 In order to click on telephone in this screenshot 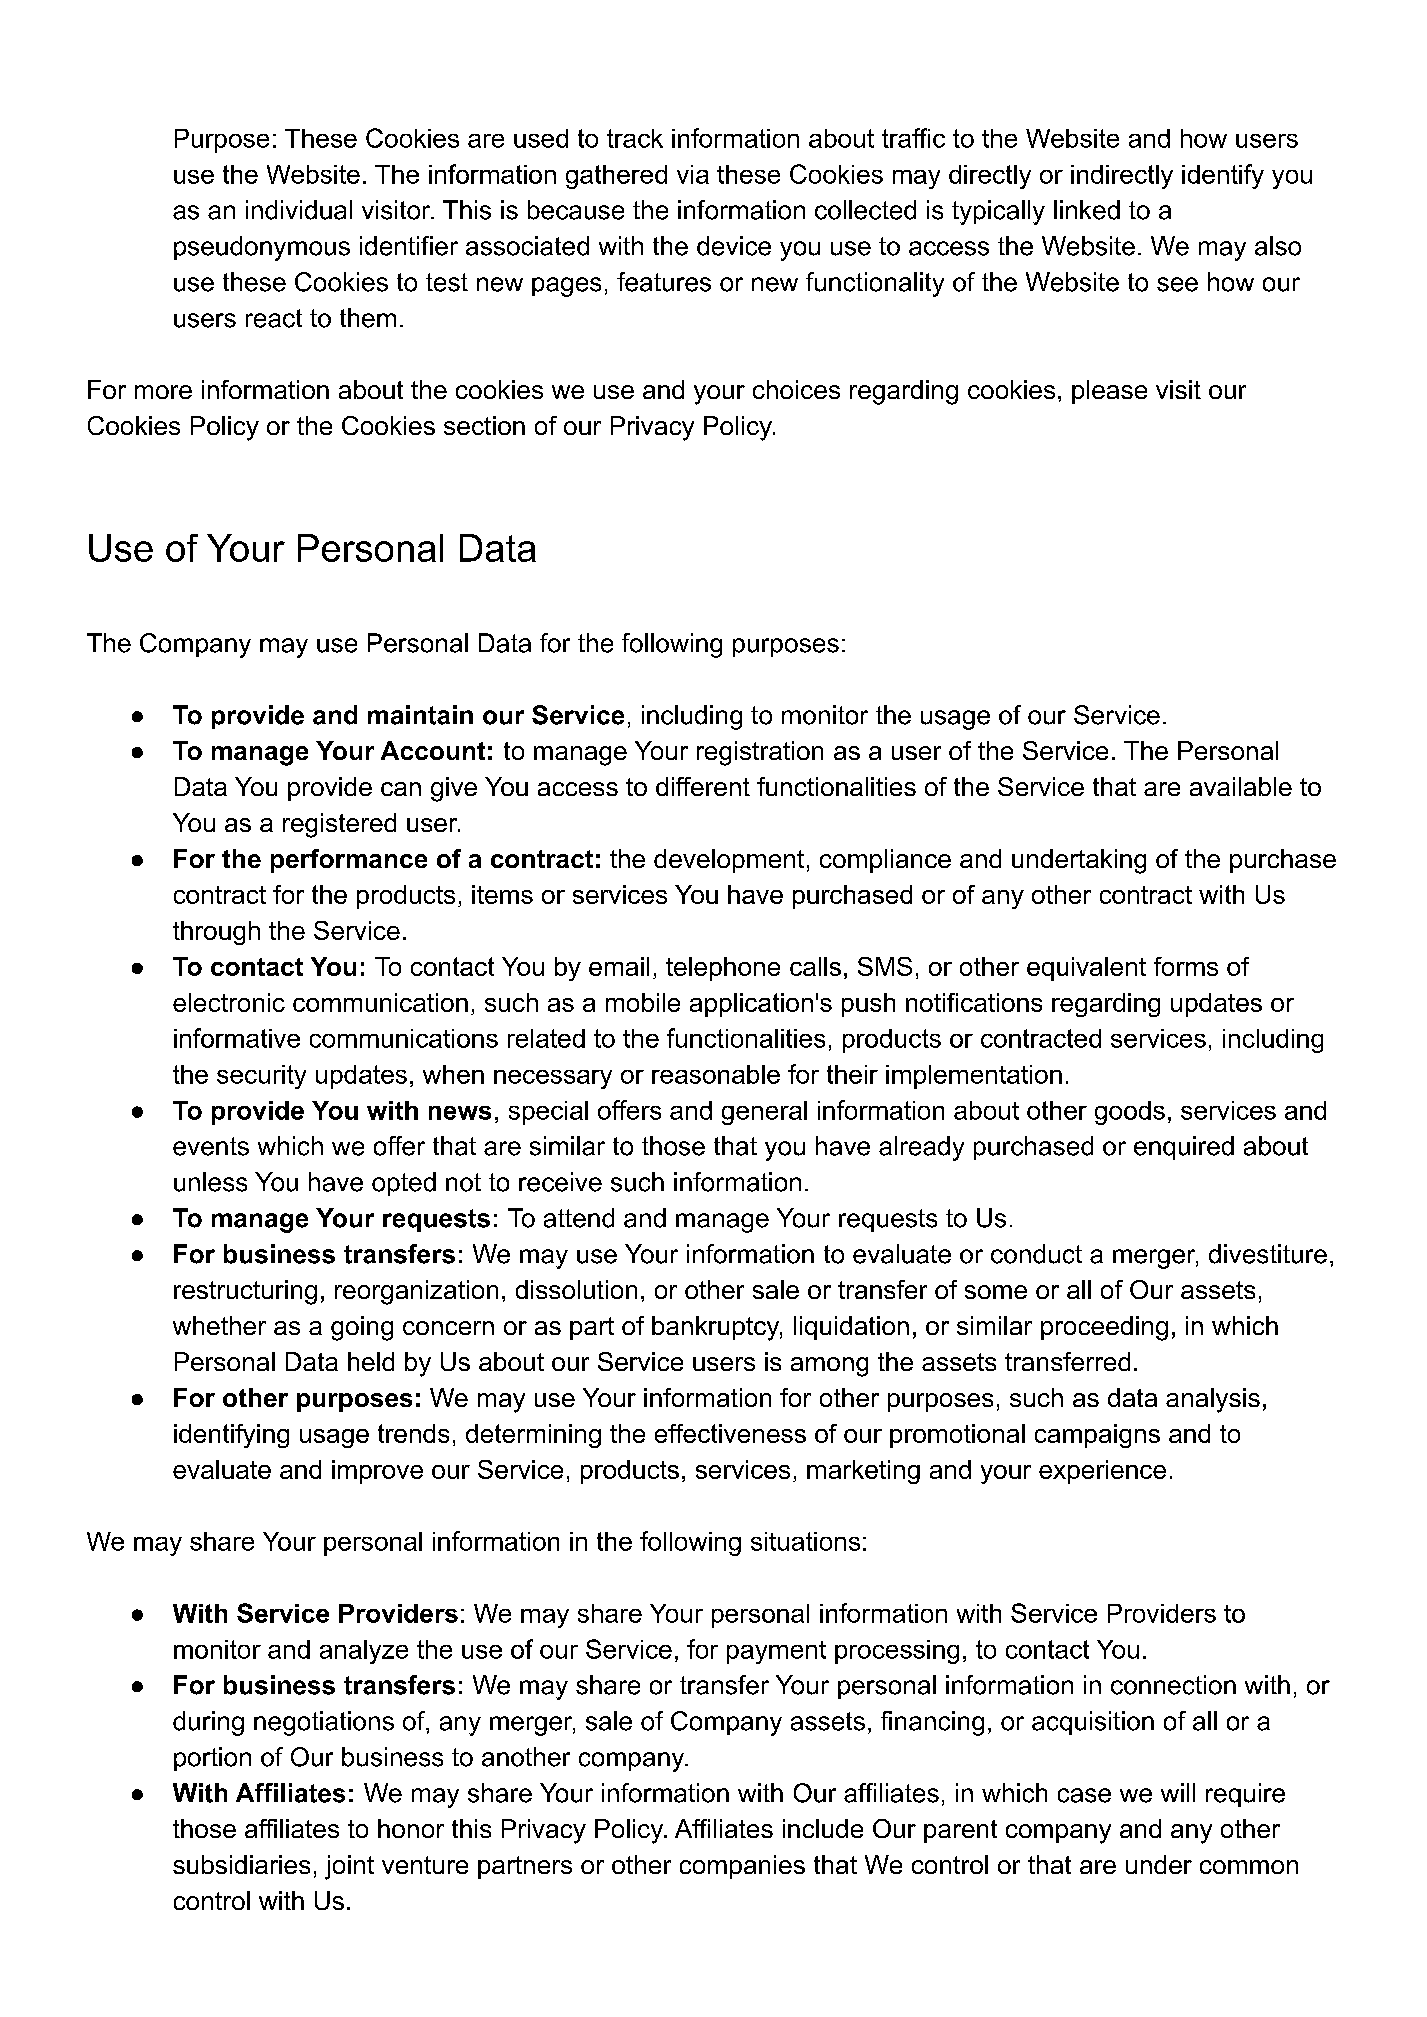, I will do `click(723, 969)`.
